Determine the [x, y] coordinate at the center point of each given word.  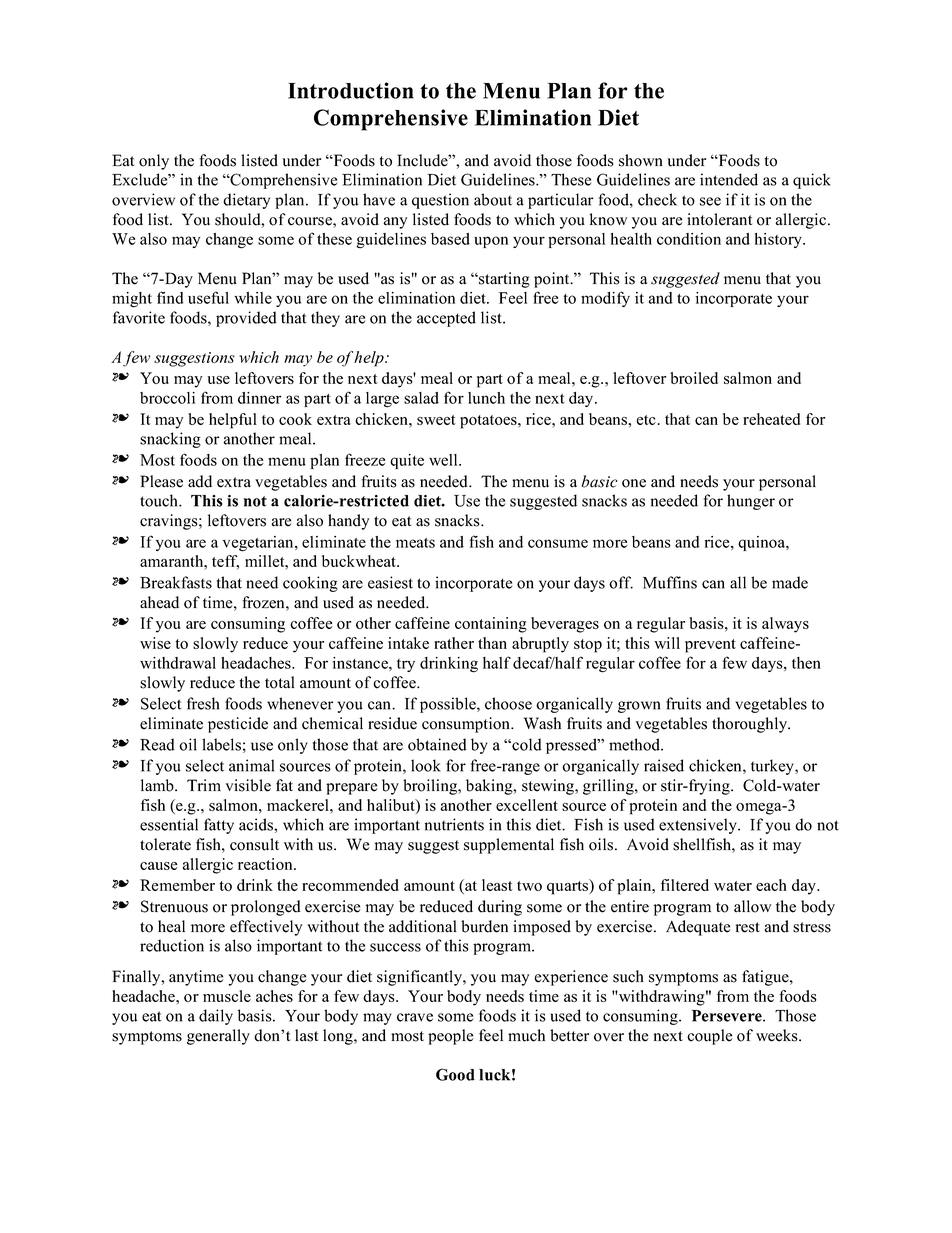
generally [218, 1037]
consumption [467, 725]
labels [221, 744]
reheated [771, 419]
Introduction [351, 90]
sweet [436, 420]
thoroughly [751, 725]
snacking [170, 440]
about [493, 199]
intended [729, 179]
